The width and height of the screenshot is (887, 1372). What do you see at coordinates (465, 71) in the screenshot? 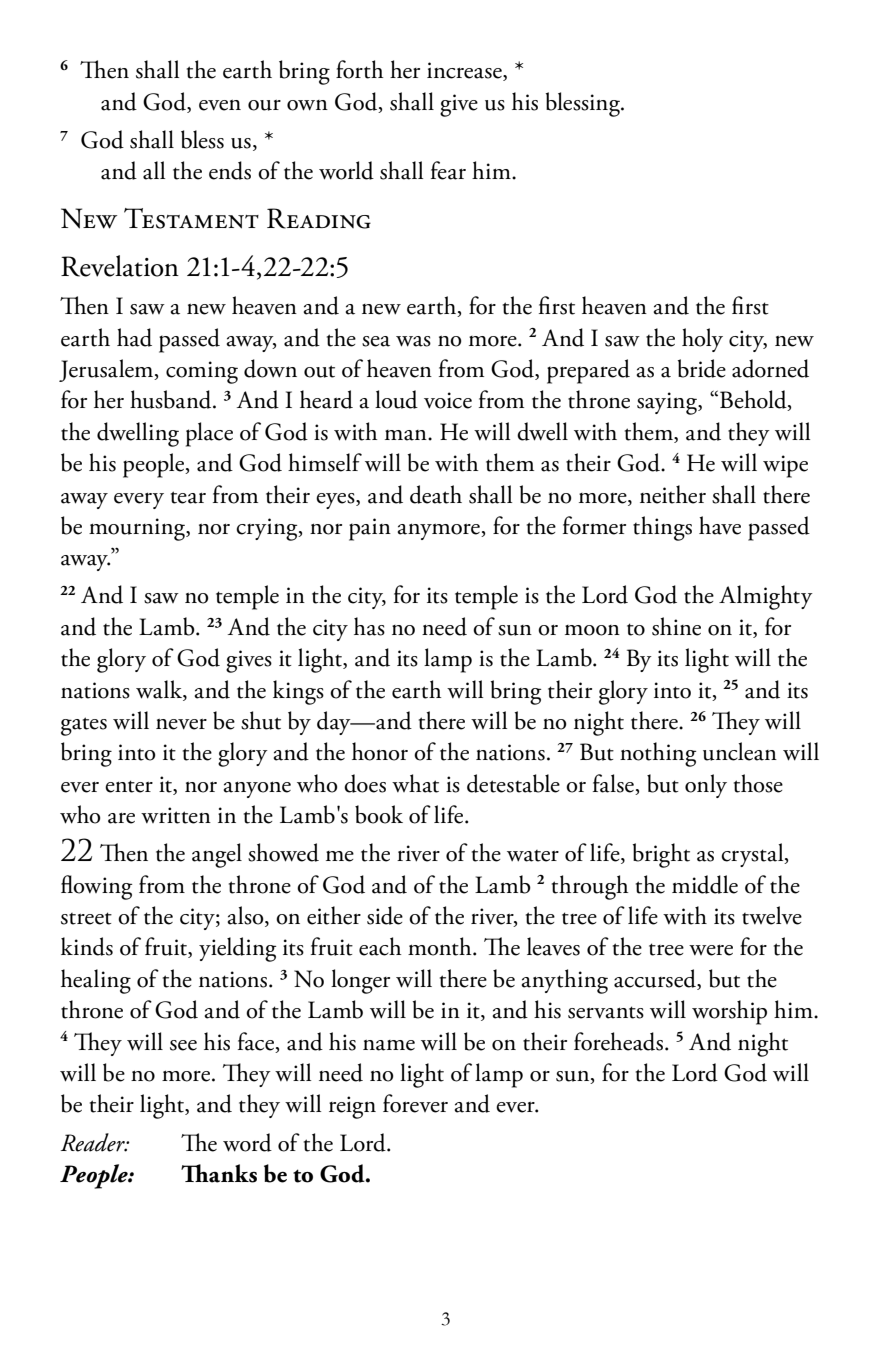
I see `increase` at bounding box center [465, 71].
